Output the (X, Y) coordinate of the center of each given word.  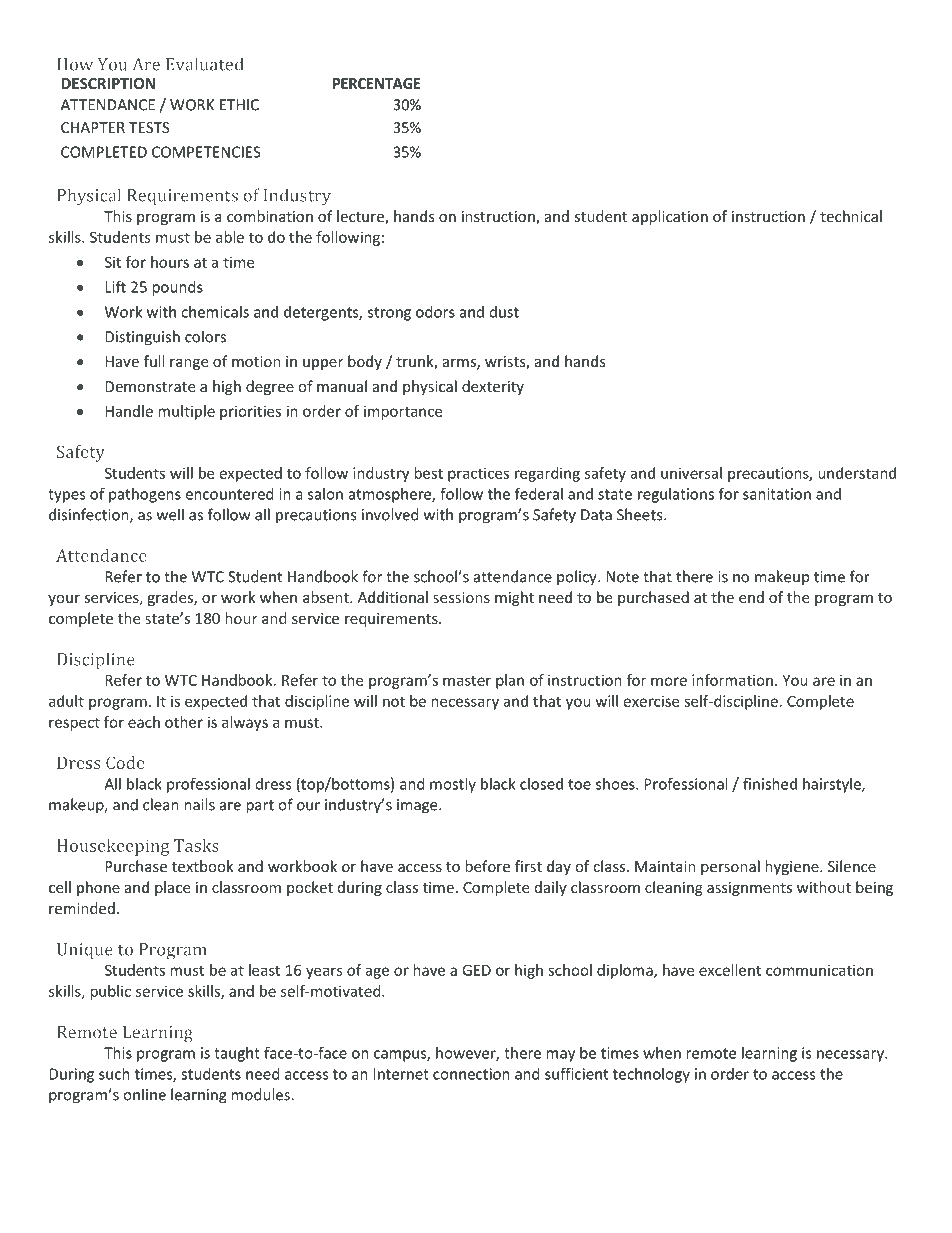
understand (857, 473)
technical (851, 216)
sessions (461, 597)
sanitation (777, 494)
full (154, 361)
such (114, 1074)
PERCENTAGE (376, 83)
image (418, 806)
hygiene (793, 867)
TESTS (149, 127)
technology (651, 1075)
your (64, 600)
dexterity (493, 387)
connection (471, 1074)
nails (199, 804)
